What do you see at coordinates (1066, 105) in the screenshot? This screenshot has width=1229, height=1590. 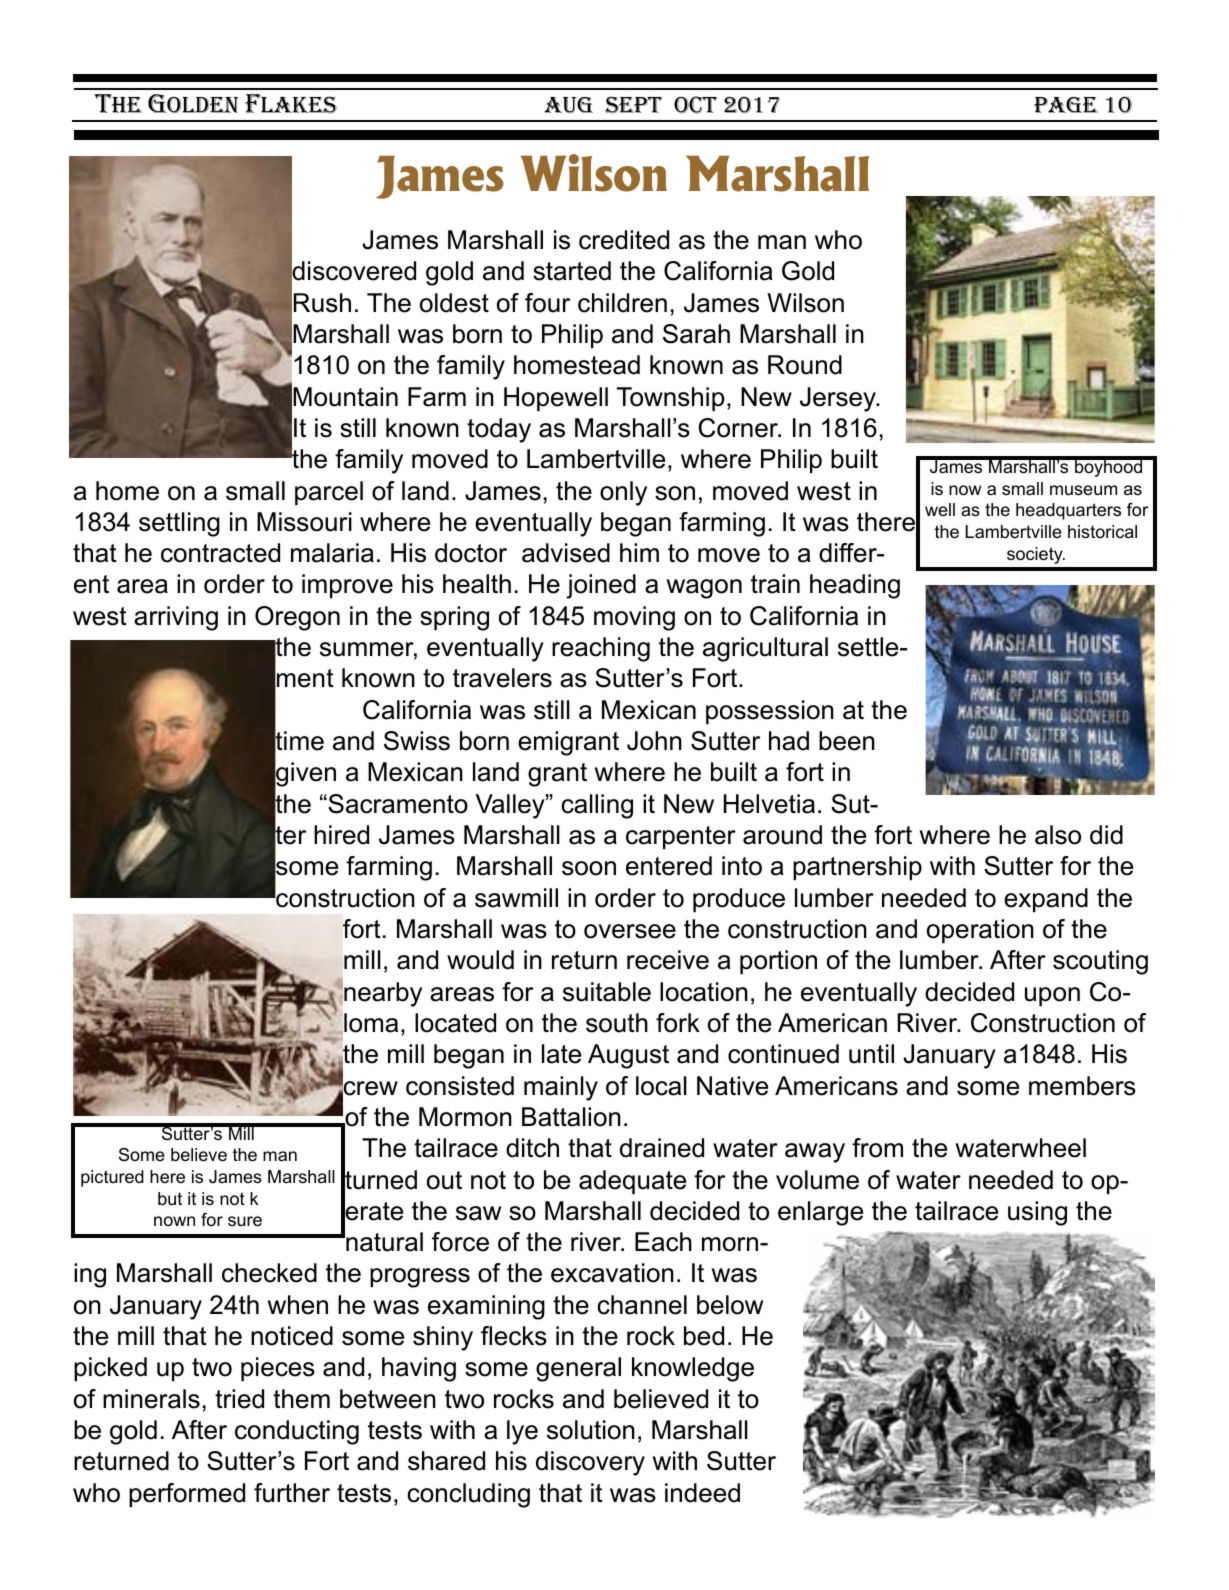 I see `PAGE` at bounding box center [1066, 105].
